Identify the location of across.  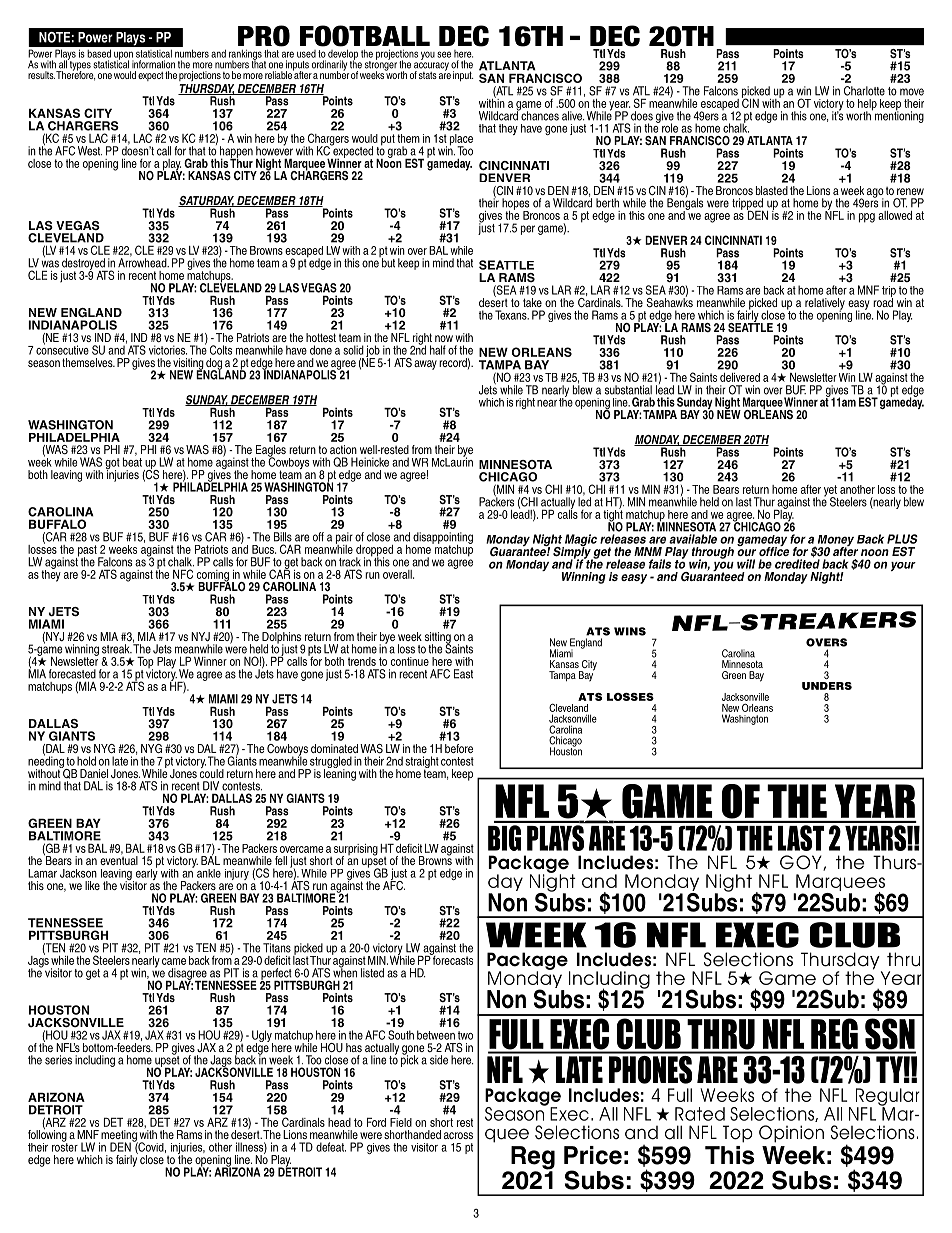
(458, 1135).
